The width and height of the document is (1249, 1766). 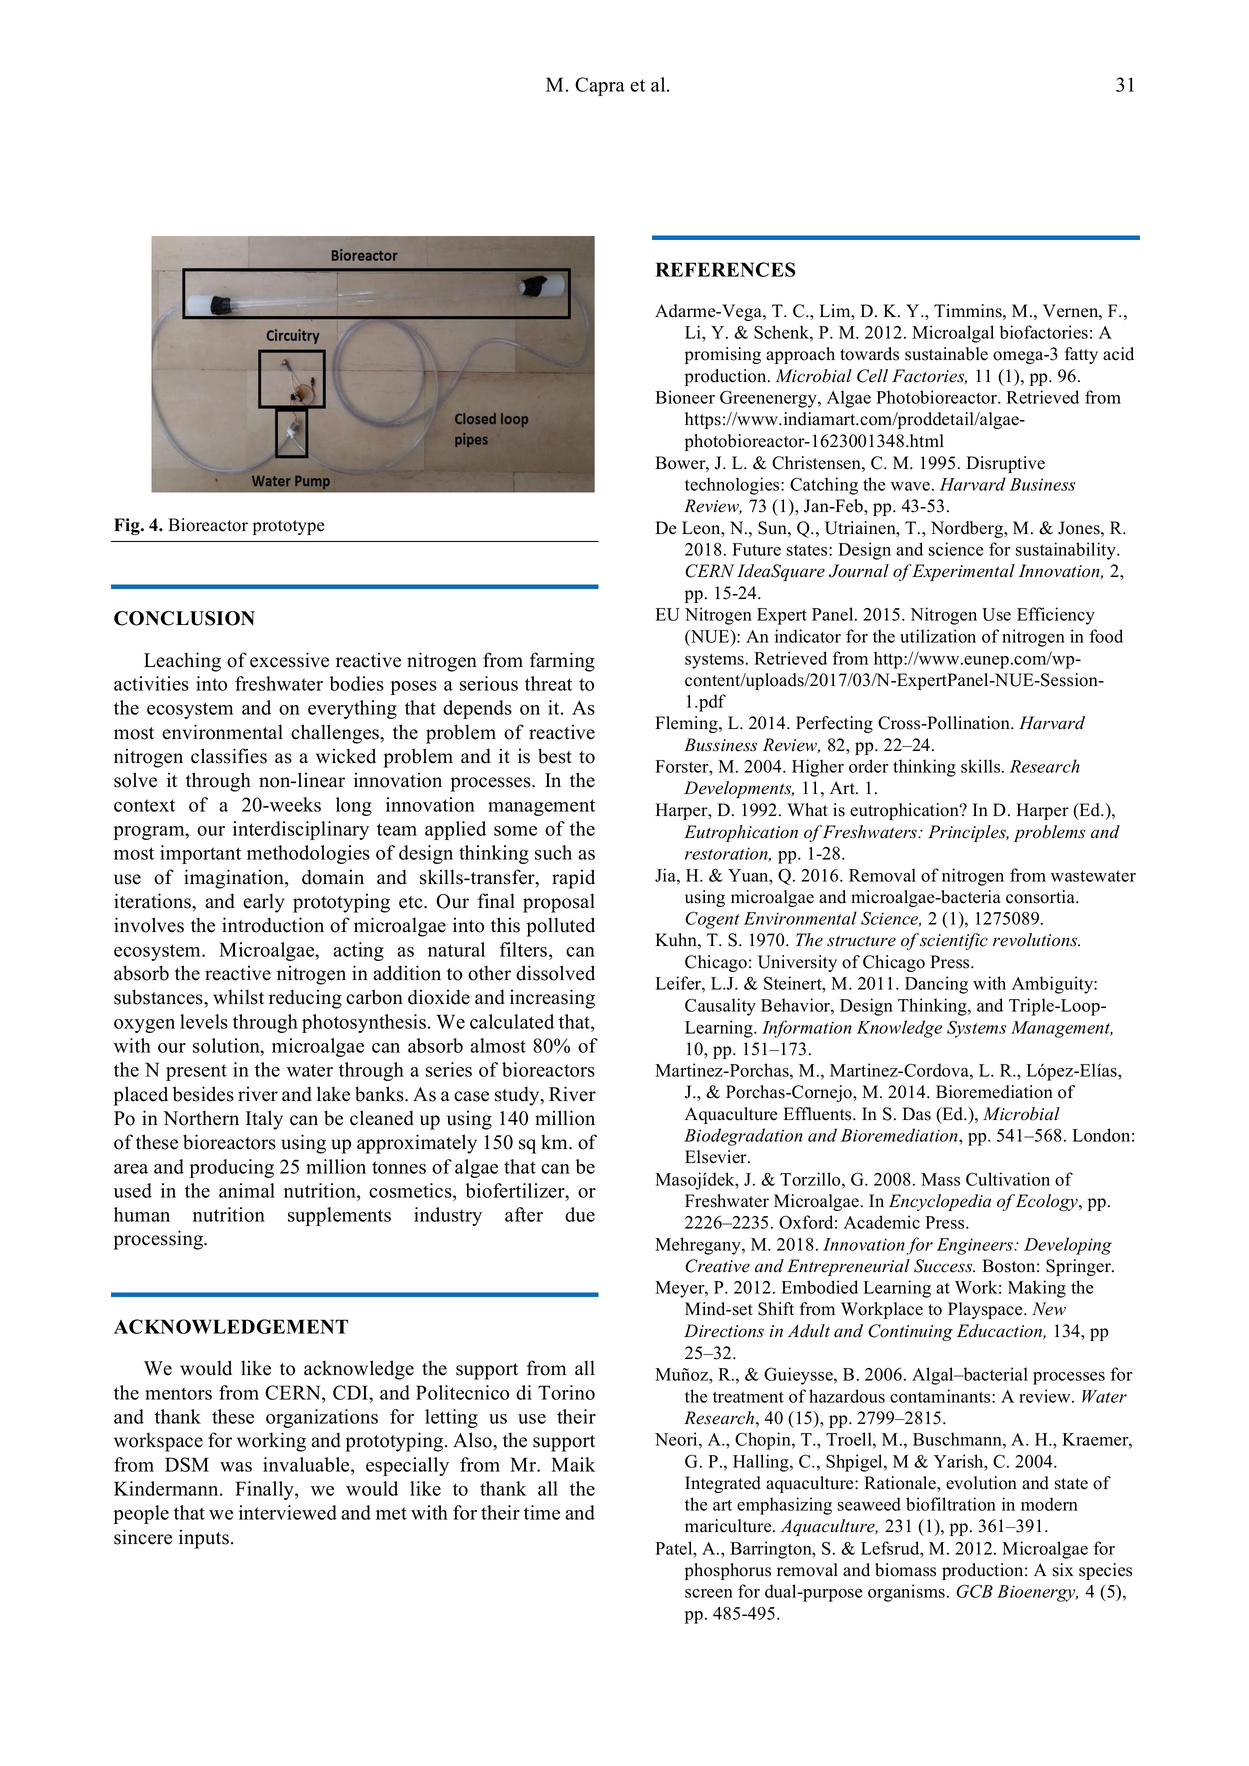 What do you see at coordinates (963, 572) in the document?
I see `Experimental` at bounding box center [963, 572].
